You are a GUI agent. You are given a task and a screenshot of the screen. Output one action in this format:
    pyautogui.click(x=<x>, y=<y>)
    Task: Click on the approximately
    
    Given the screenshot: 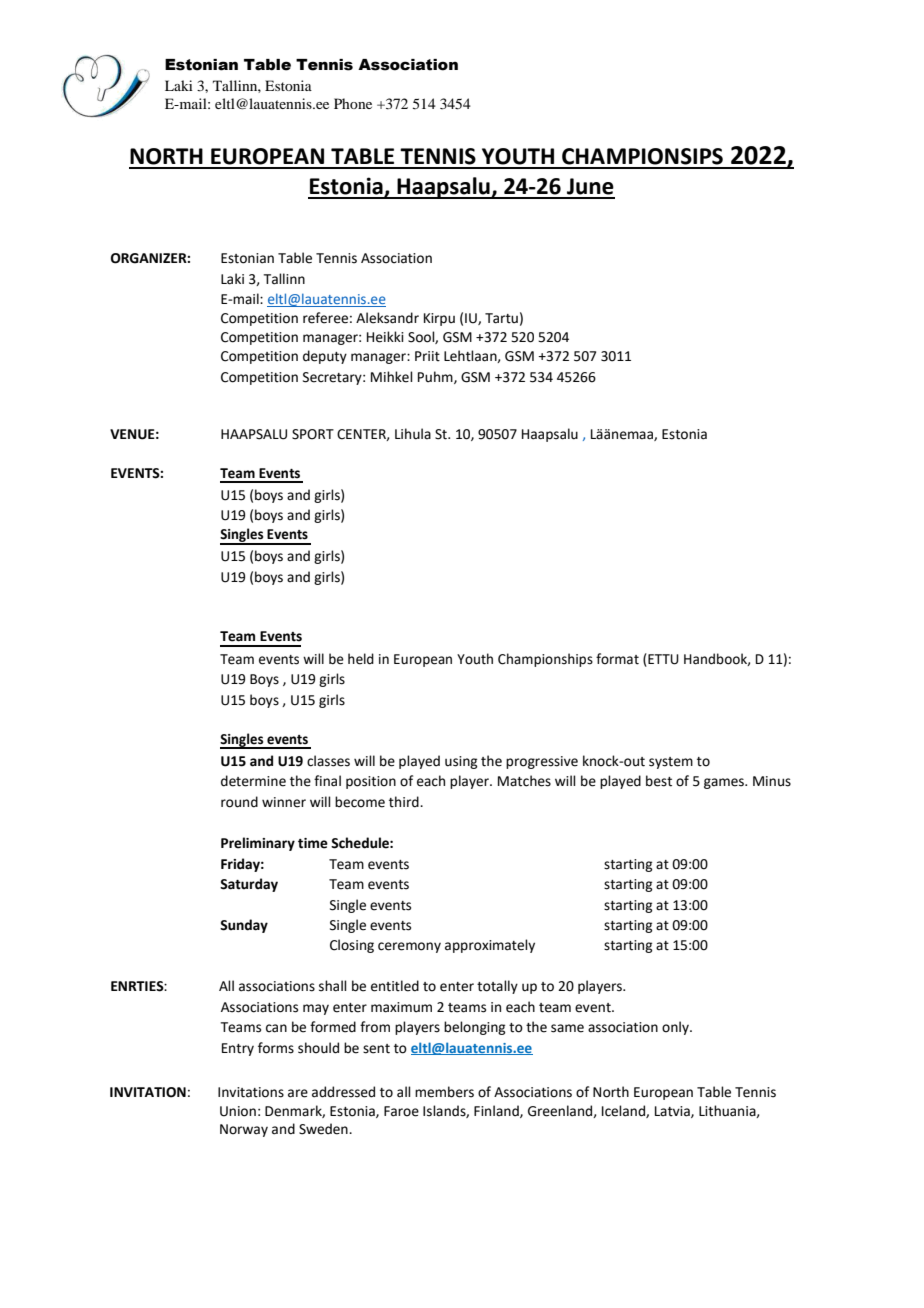 What is the action you would take?
    pyautogui.click(x=490, y=946)
